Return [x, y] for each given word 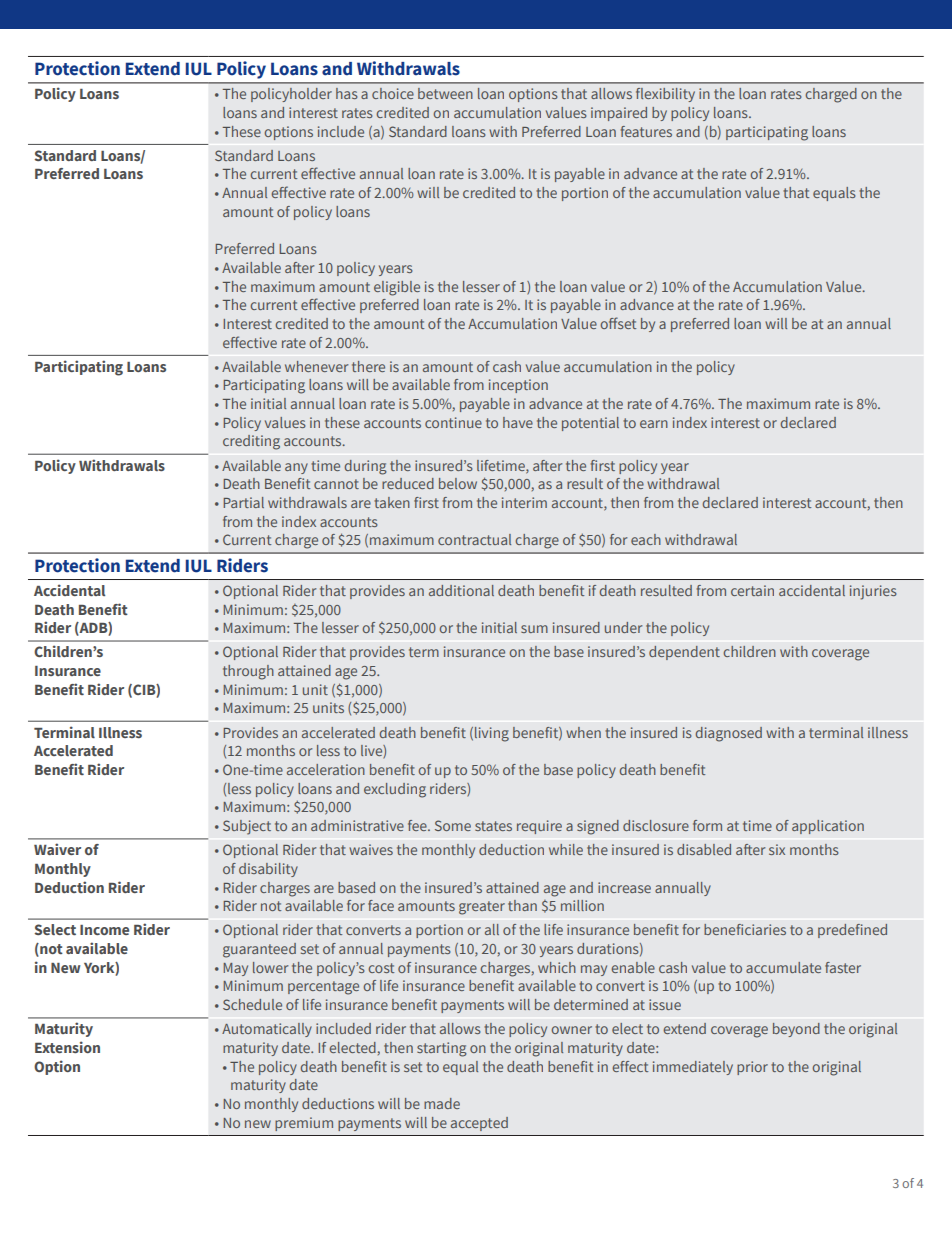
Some [453, 825]
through [248, 672]
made [442, 1103]
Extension [67, 1047]
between [445, 93]
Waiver [57, 849]
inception [518, 386]
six [777, 849]
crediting [251, 442]
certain [752, 590]
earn [654, 424]
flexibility [665, 95]
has [347, 93]
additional [461, 590]
